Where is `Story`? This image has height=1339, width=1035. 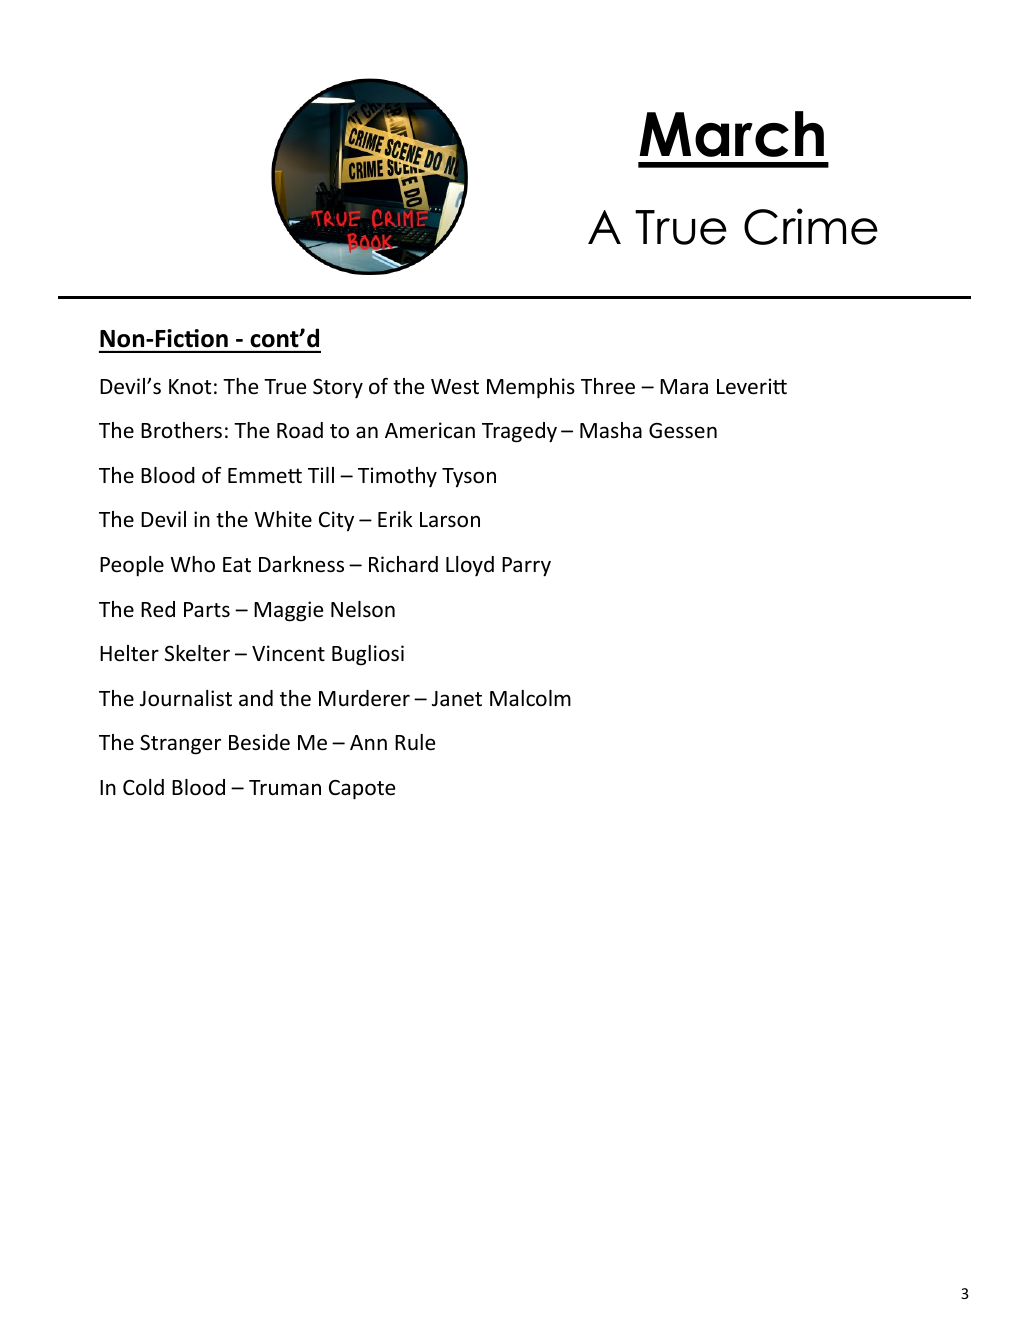 Story is located at coordinates (338, 389).
